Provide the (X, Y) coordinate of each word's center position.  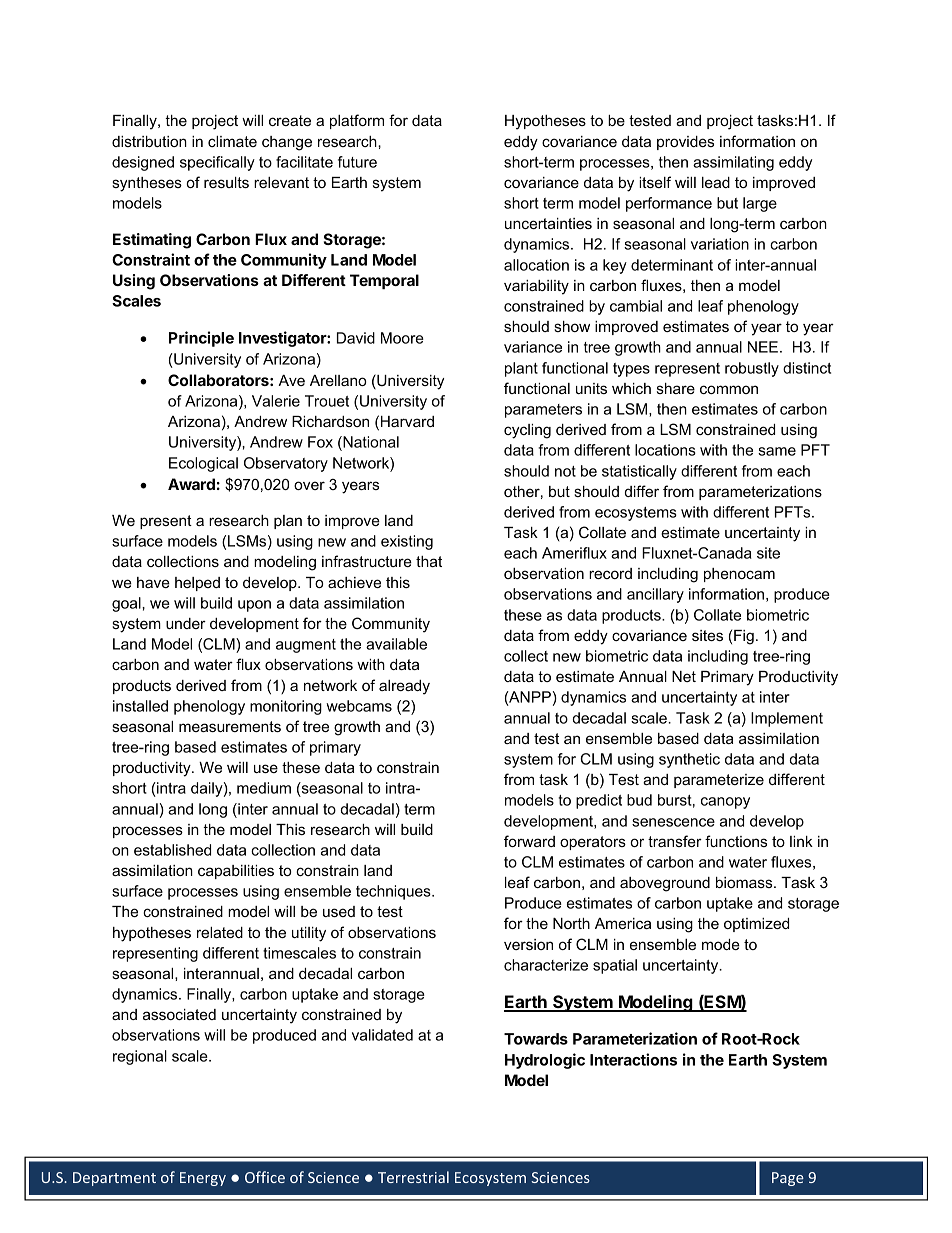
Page (788, 1179)
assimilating (733, 163)
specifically (217, 163)
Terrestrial (413, 1177)
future (357, 162)
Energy (203, 1179)
